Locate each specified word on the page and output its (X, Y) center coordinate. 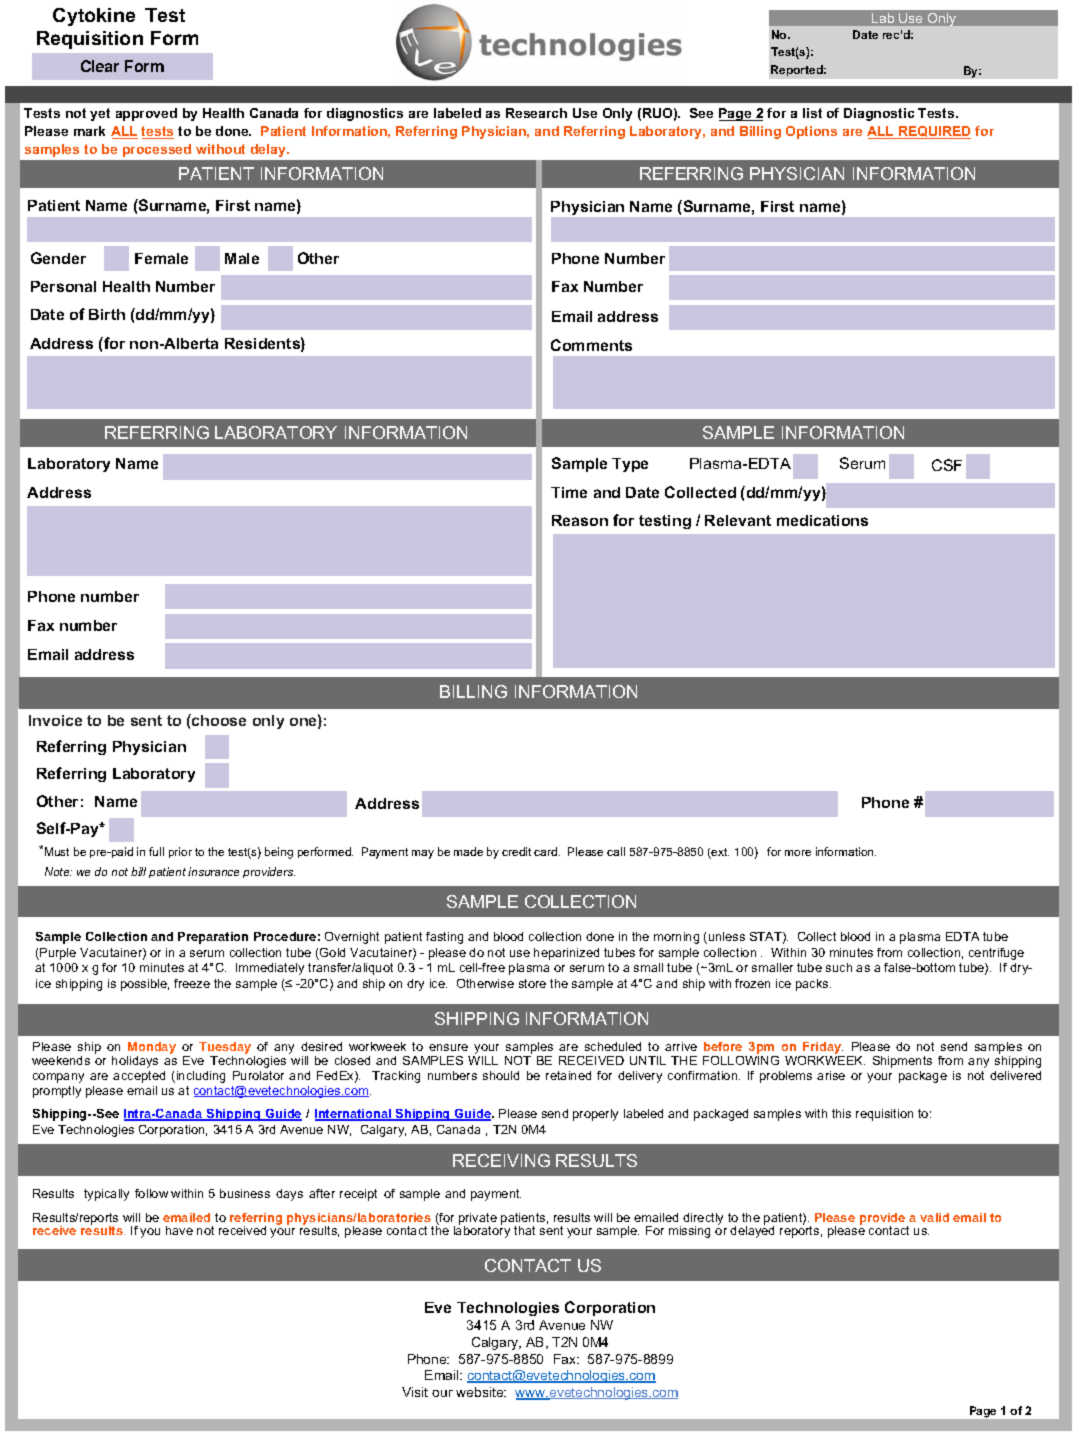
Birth (107, 314)
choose (218, 720)
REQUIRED (934, 132)
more (798, 853)
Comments (591, 345)
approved (146, 114)
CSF (947, 465)
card (547, 851)
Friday (823, 1048)
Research (536, 113)
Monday (152, 1048)
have (179, 1230)
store (532, 983)
